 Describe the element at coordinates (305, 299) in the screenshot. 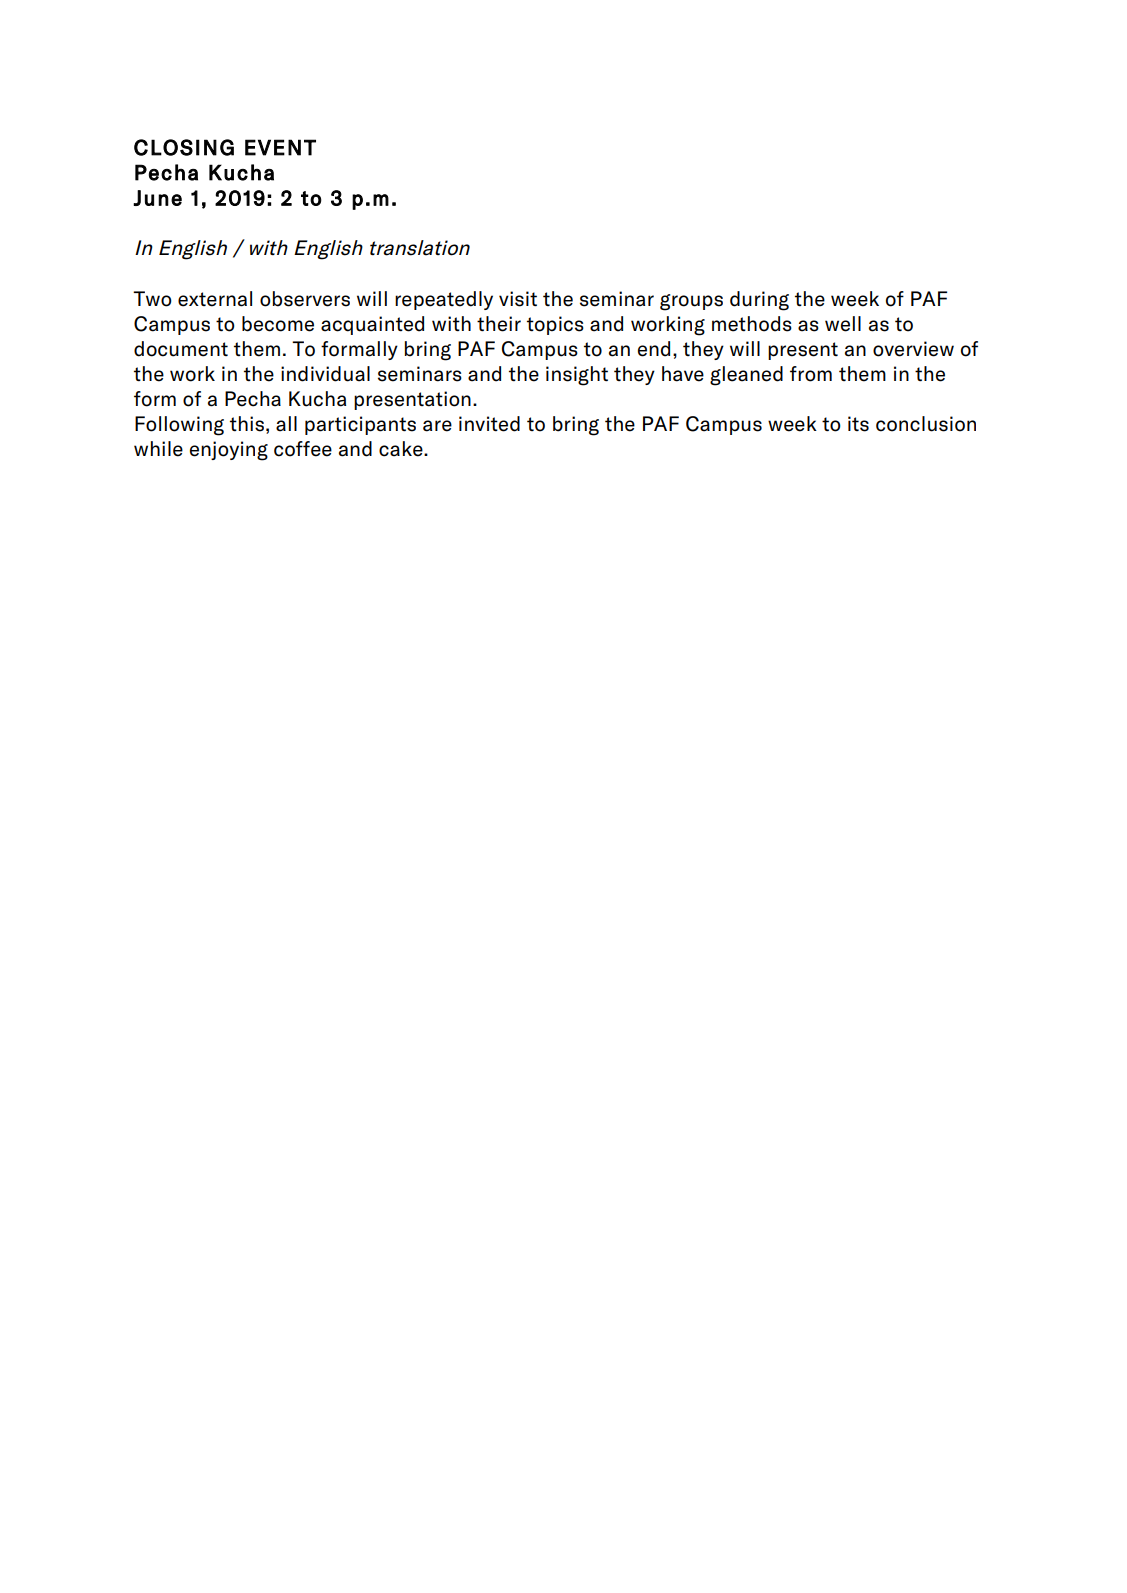

I see `observers` at that location.
